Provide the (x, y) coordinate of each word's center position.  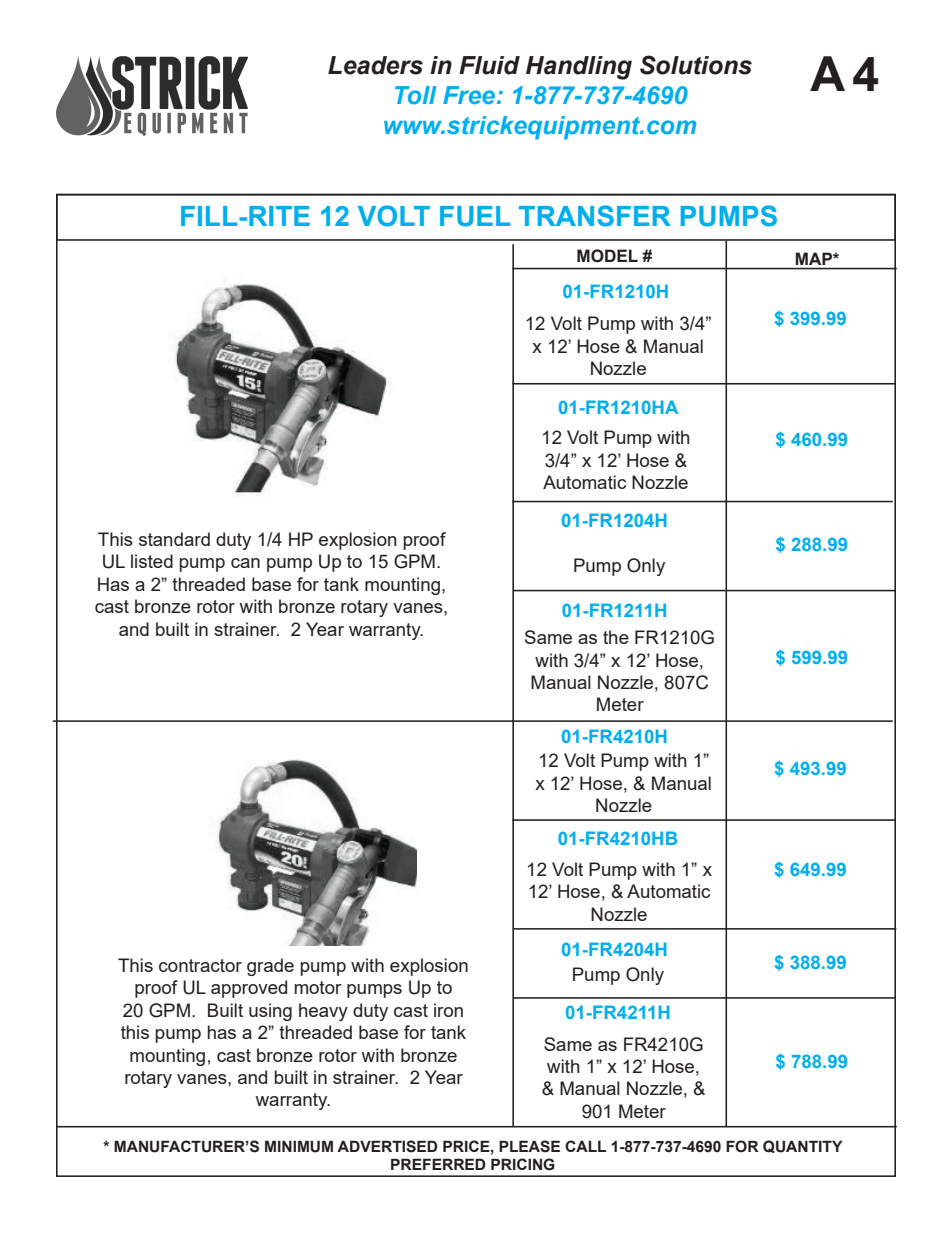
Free (469, 95)
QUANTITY (802, 1146)
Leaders (375, 65)
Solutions (696, 65)
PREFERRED (438, 1164)
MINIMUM (299, 1146)
